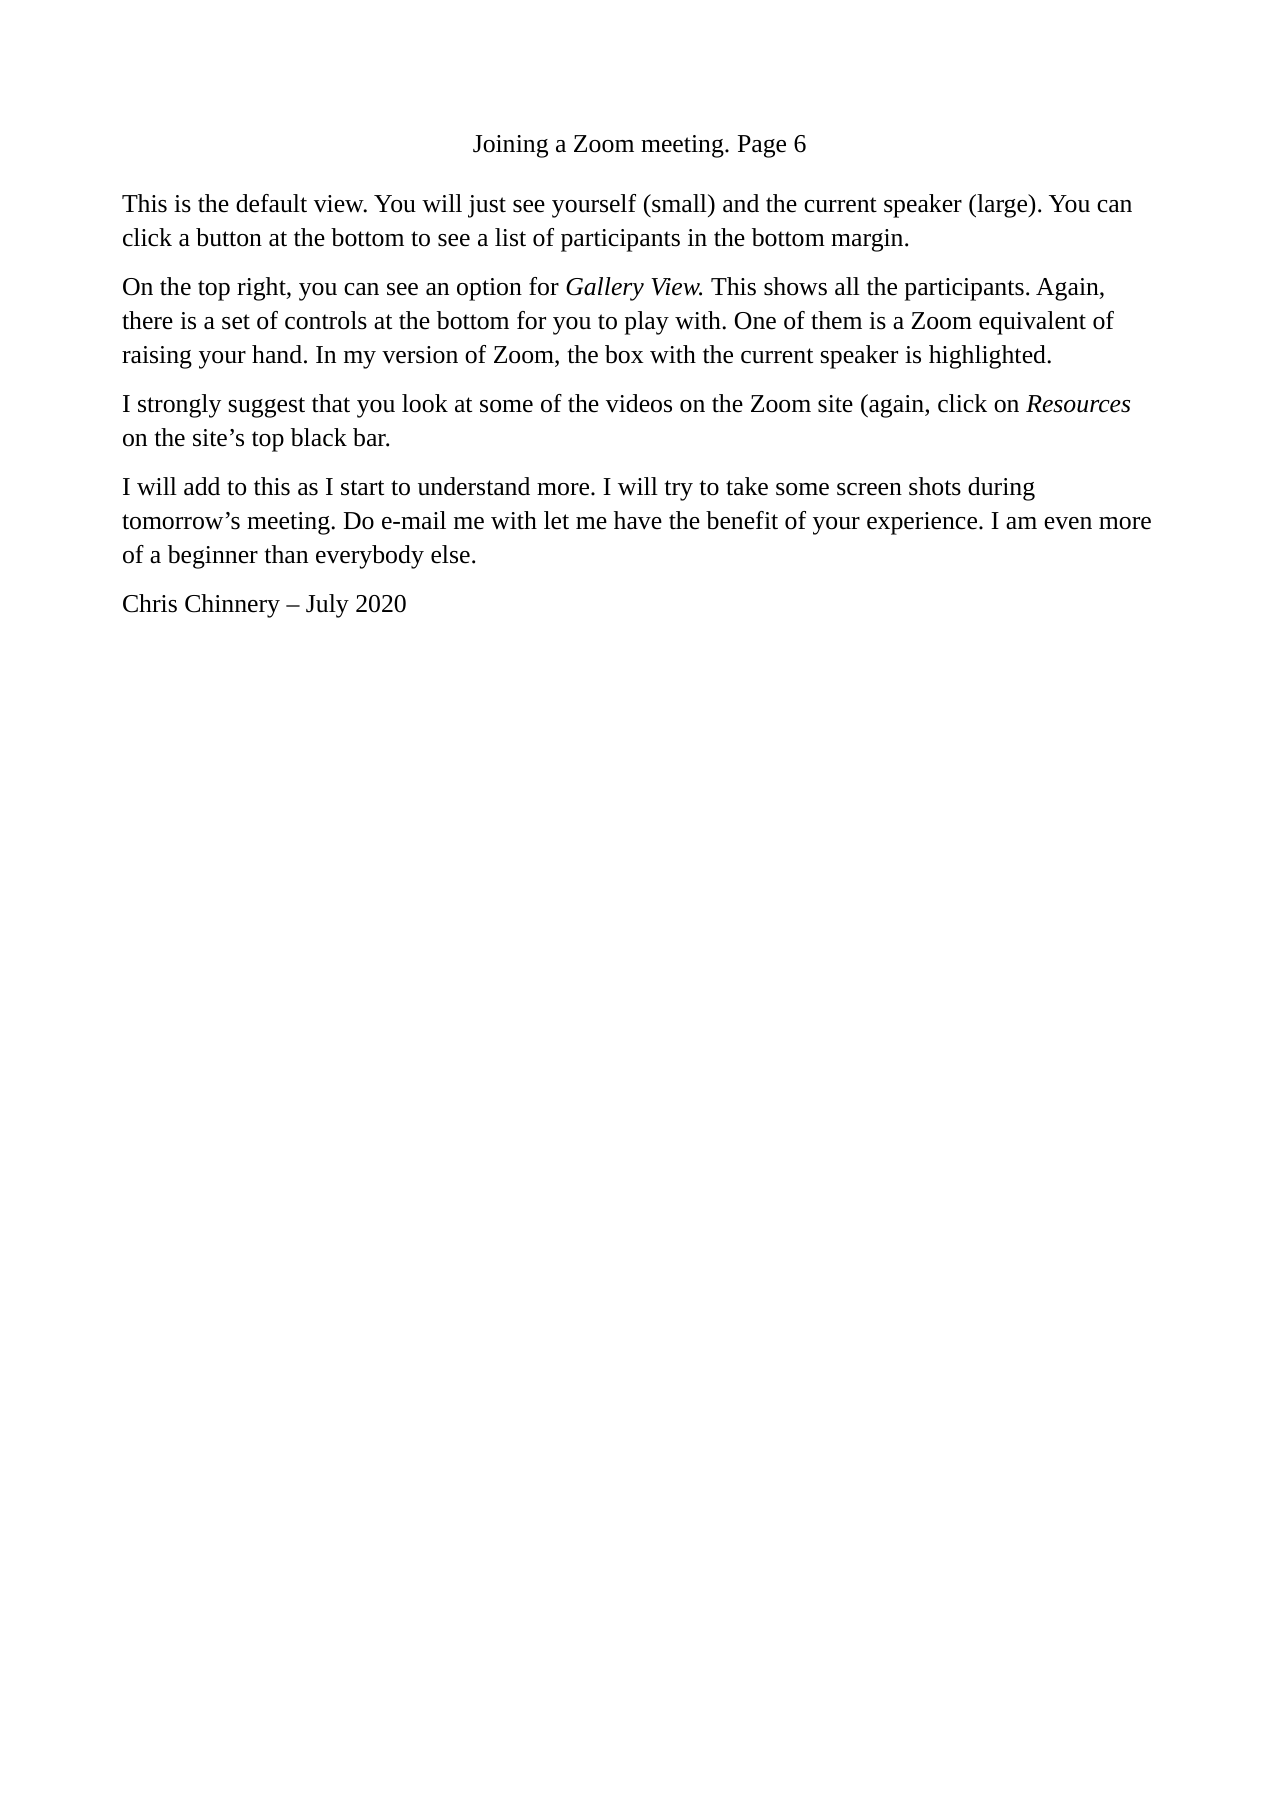 The height and width of the document is (1809, 1279). What do you see at coordinates (450, 554) in the document?
I see `else` at bounding box center [450, 554].
